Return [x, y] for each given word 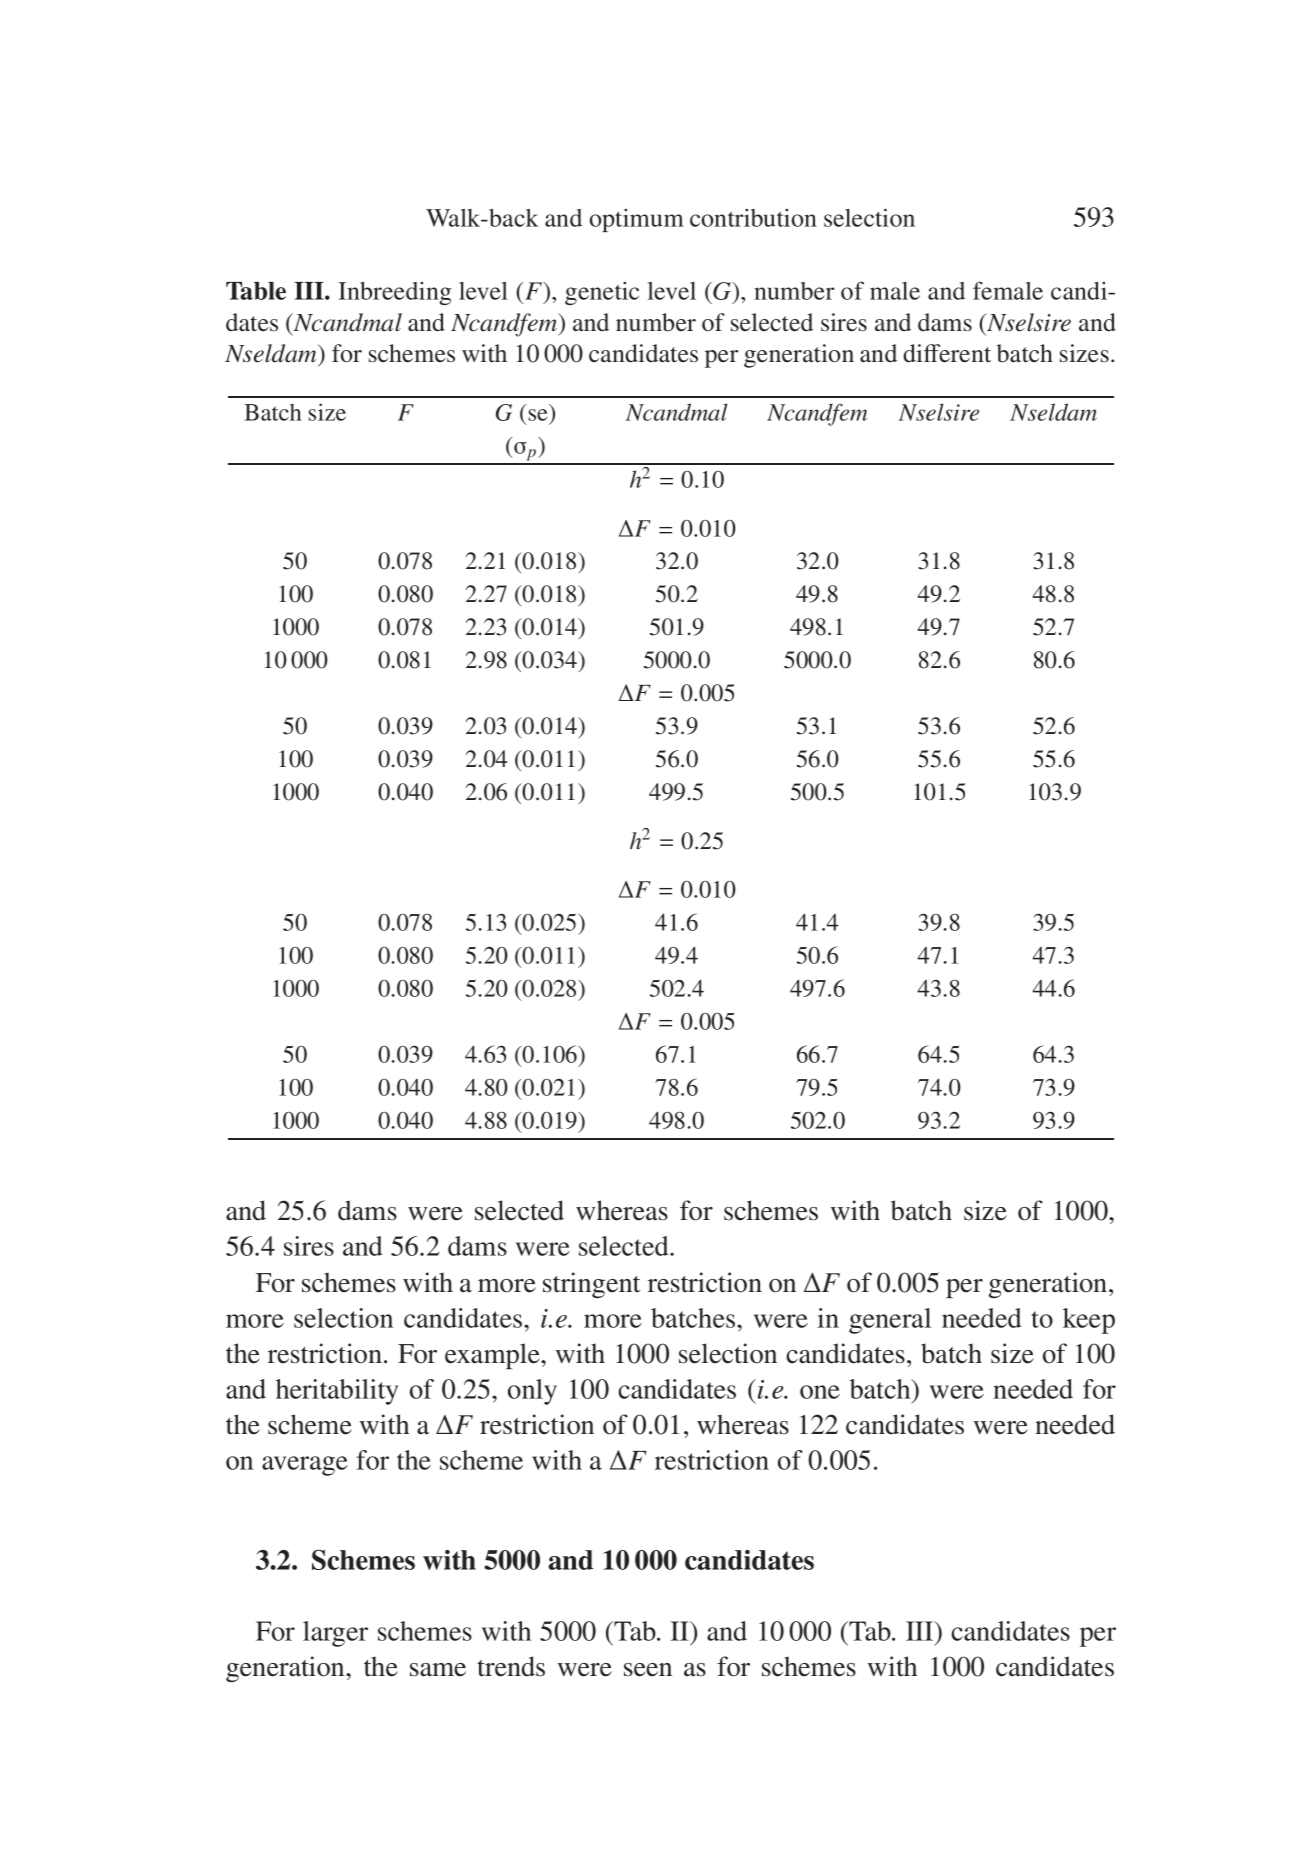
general [890, 1321]
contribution [753, 218]
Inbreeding [394, 293]
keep [1089, 1321]
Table [256, 291]
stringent [591, 1285]
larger [335, 1634]
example [493, 1356]
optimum [636, 220]
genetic [602, 293]
